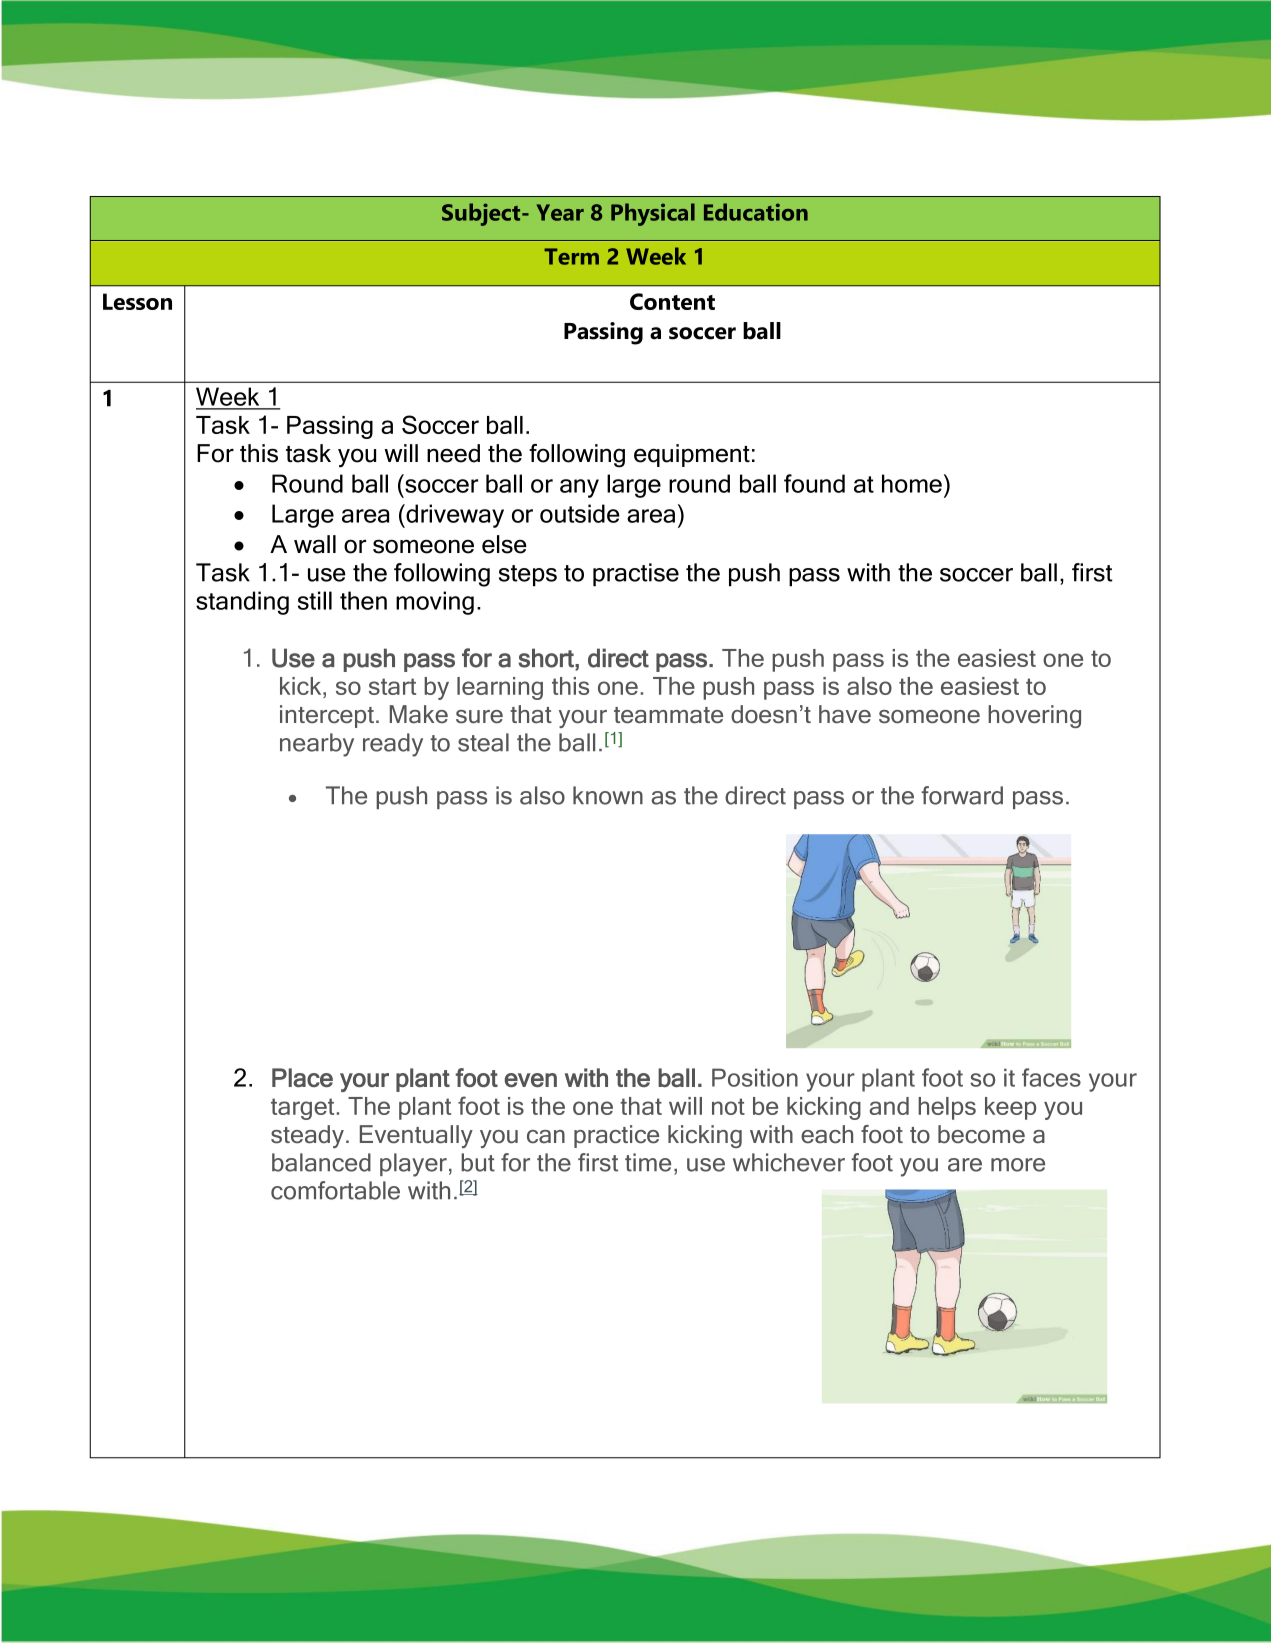 This document has width=1271, height=1645. Describe the element at coordinates (668, 715) in the document. I see `teammate` at that location.
